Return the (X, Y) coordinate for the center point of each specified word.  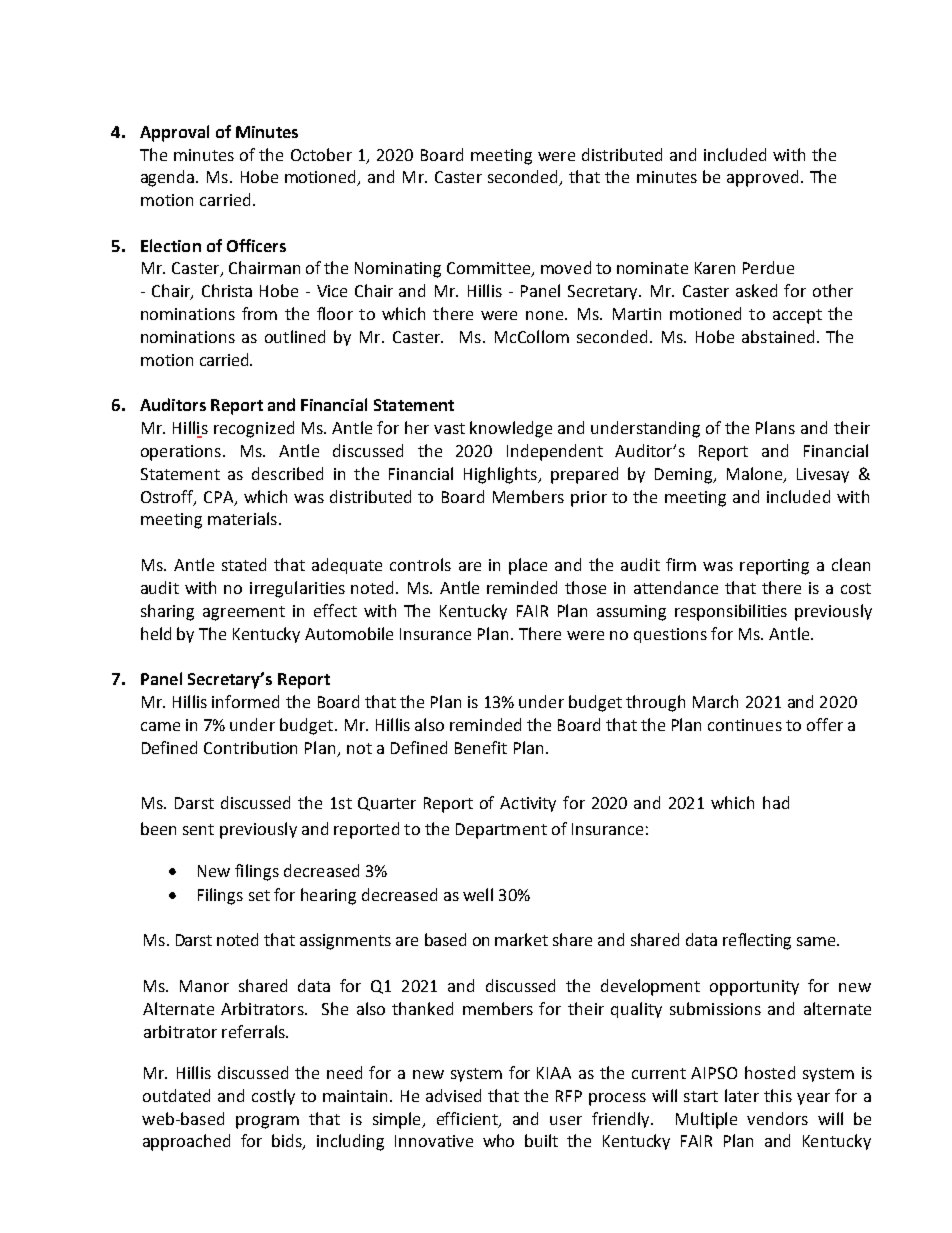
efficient (468, 1119)
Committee (490, 269)
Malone (756, 475)
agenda (169, 178)
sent (198, 829)
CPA (220, 498)
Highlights (501, 475)
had (776, 802)
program (267, 1122)
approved (762, 178)
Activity (528, 804)
